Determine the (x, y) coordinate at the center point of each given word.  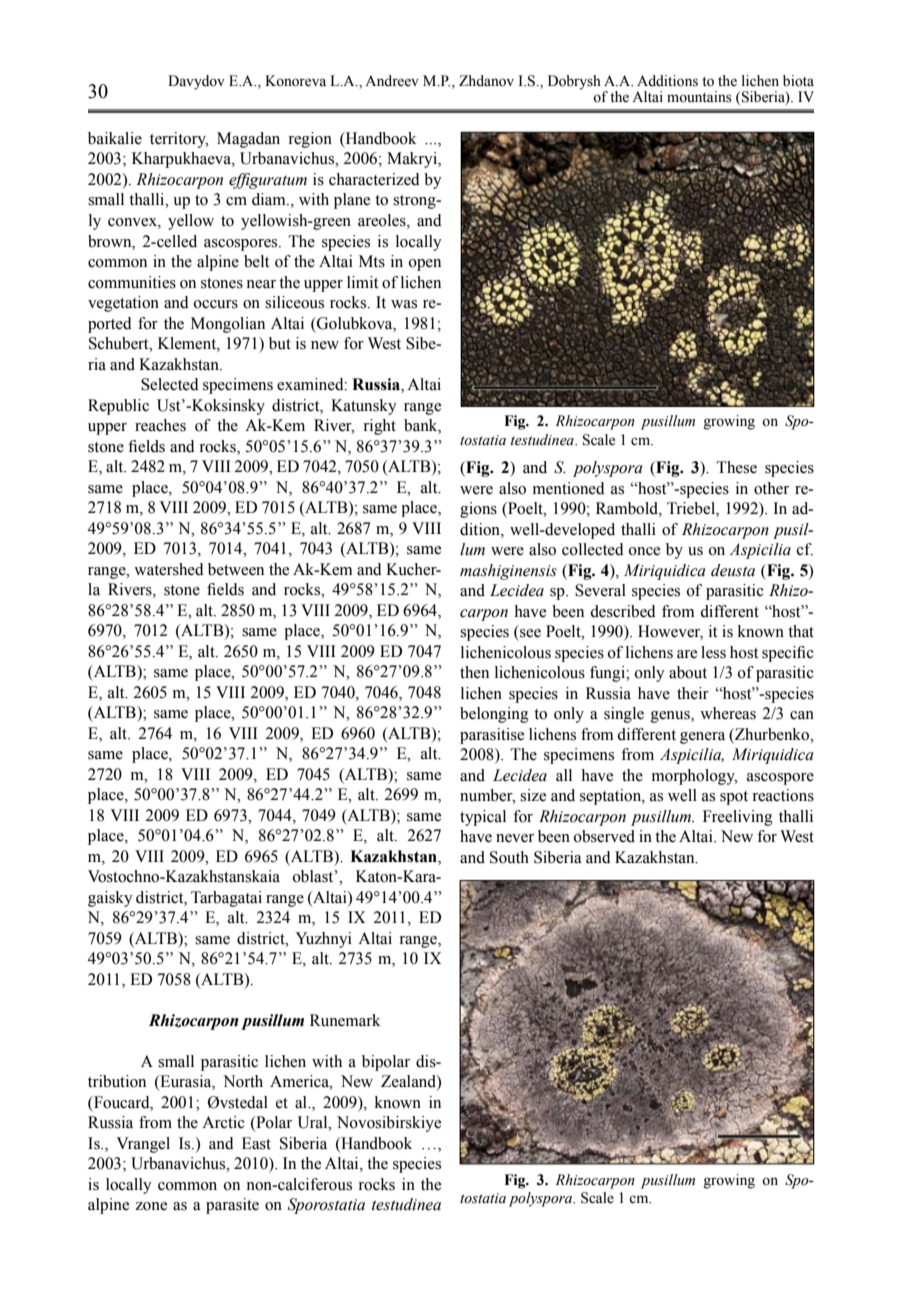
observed (604, 836)
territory (179, 140)
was (404, 304)
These (736, 467)
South (509, 857)
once (644, 551)
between (236, 569)
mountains (699, 97)
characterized (374, 179)
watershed (169, 569)
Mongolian (228, 325)
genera (702, 738)
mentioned (569, 488)
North (243, 1081)
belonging (494, 715)
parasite (232, 1206)
